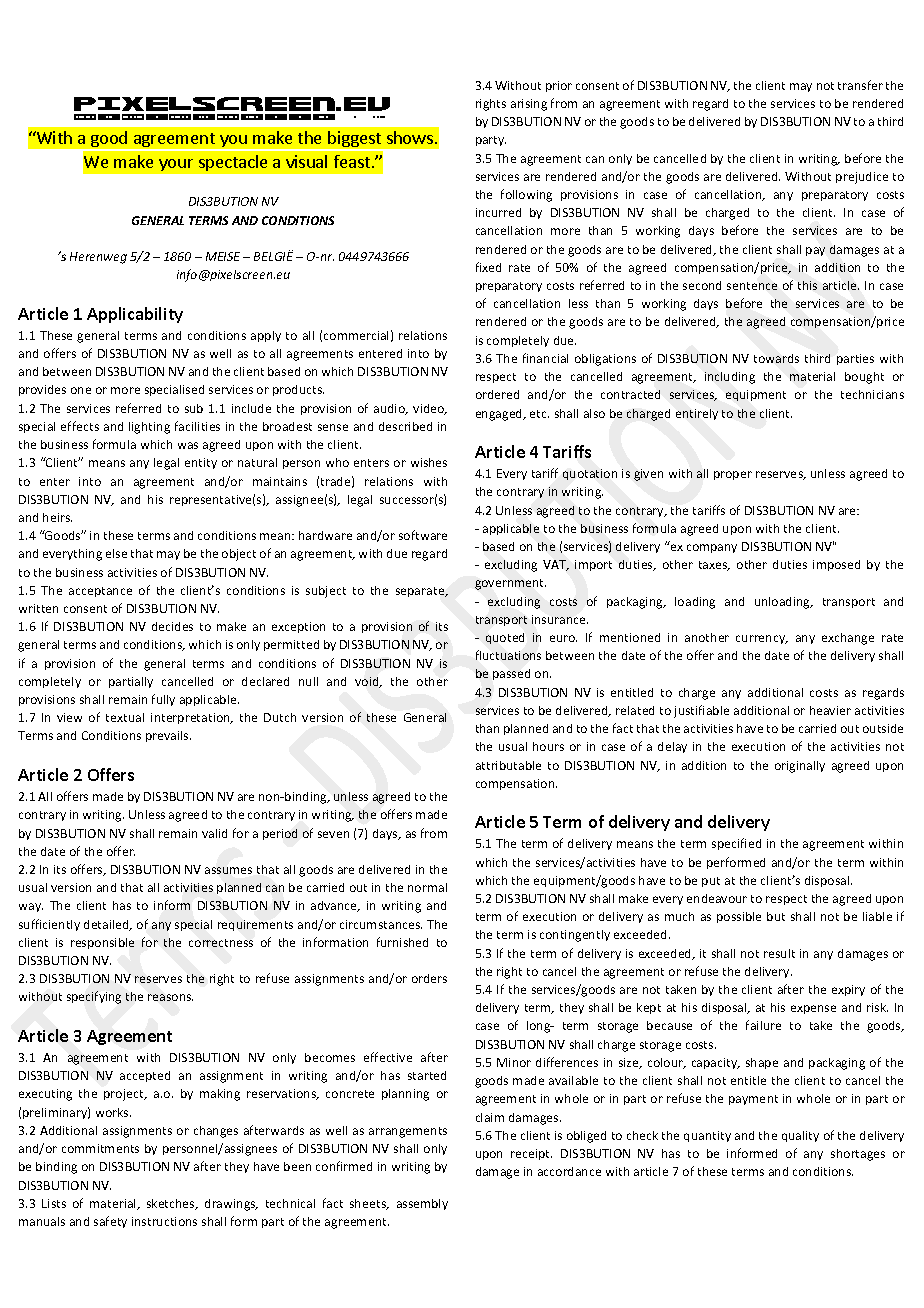 The image size is (924, 1308). What do you see at coordinates (214, 833) in the screenshot?
I see `valid` at bounding box center [214, 833].
